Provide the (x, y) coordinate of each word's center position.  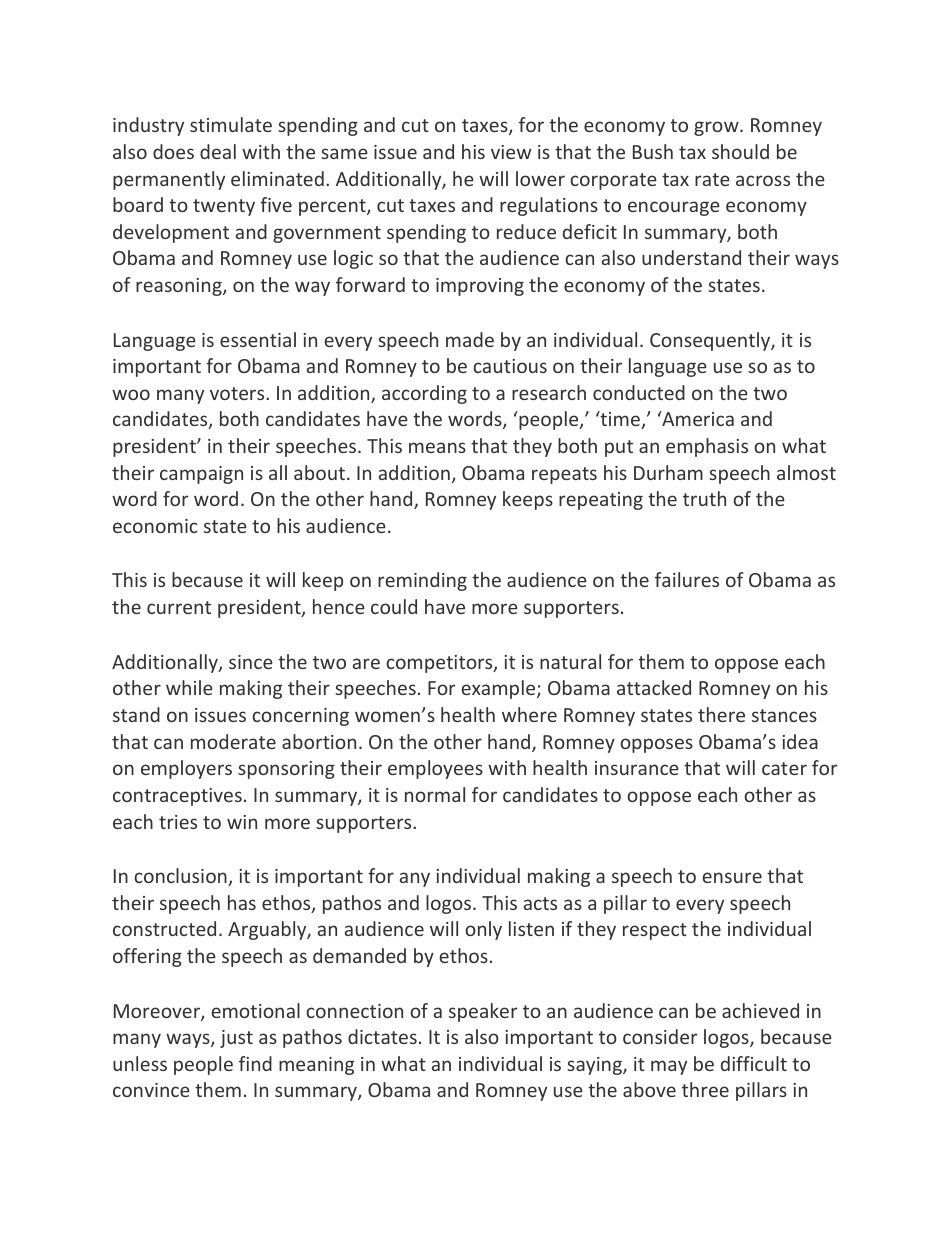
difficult (754, 1063)
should (740, 151)
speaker (483, 1012)
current (179, 607)
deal (218, 151)
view (511, 152)
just (236, 1039)
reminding (422, 581)
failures (687, 579)
